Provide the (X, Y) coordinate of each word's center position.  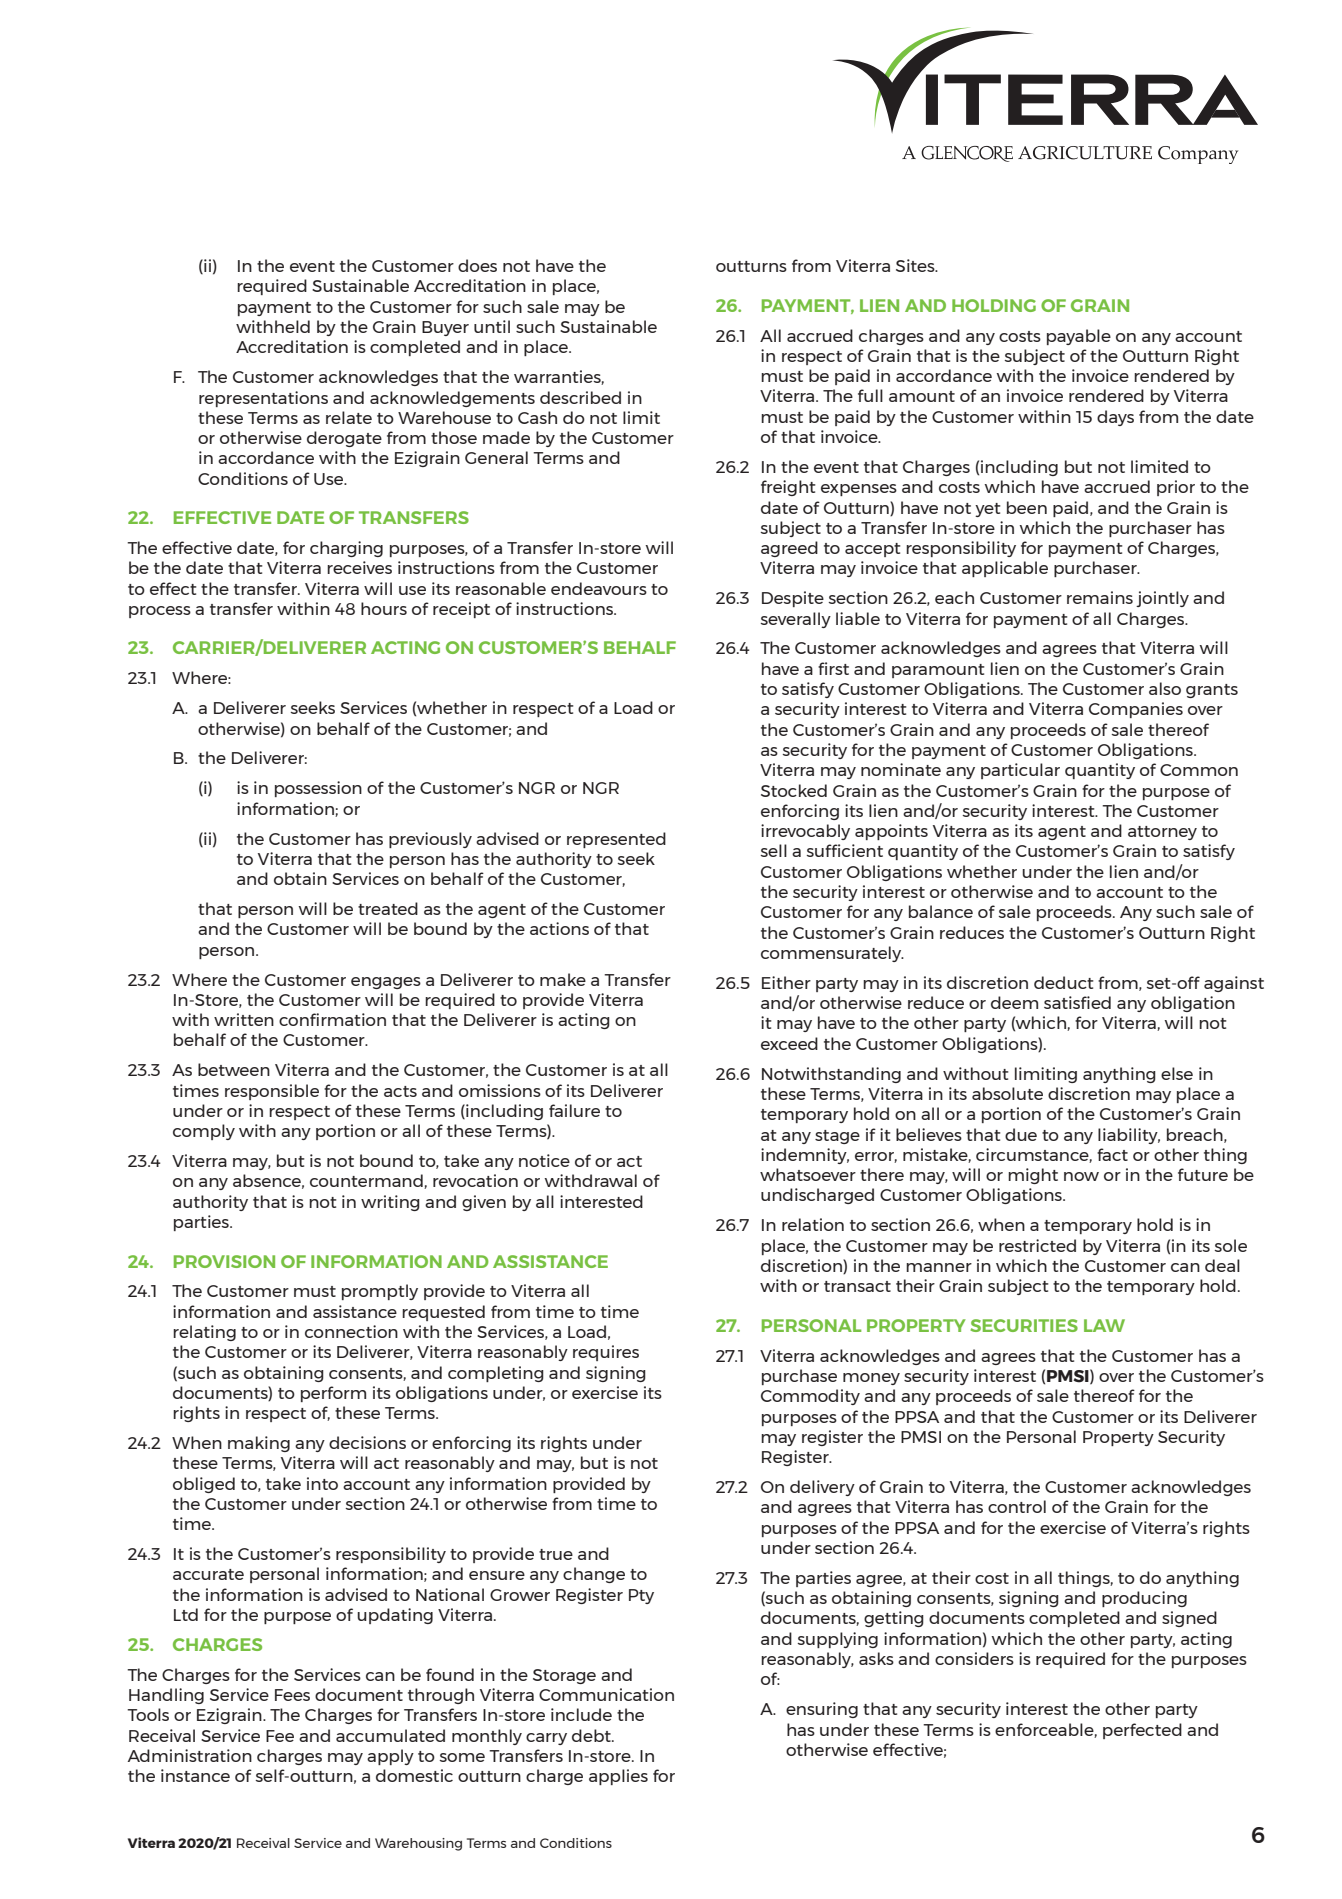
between (234, 1069)
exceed (789, 1043)
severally (796, 620)
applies (618, 1777)
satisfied (1077, 1002)
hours (384, 608)
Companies (1136, 710)
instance (195, 1775)
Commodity (810, 1397)
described (580, 397)
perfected (1142, 1731)
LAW (1104, 1325)
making (259, 1444)
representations (263, 399)
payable (1079, 337)
